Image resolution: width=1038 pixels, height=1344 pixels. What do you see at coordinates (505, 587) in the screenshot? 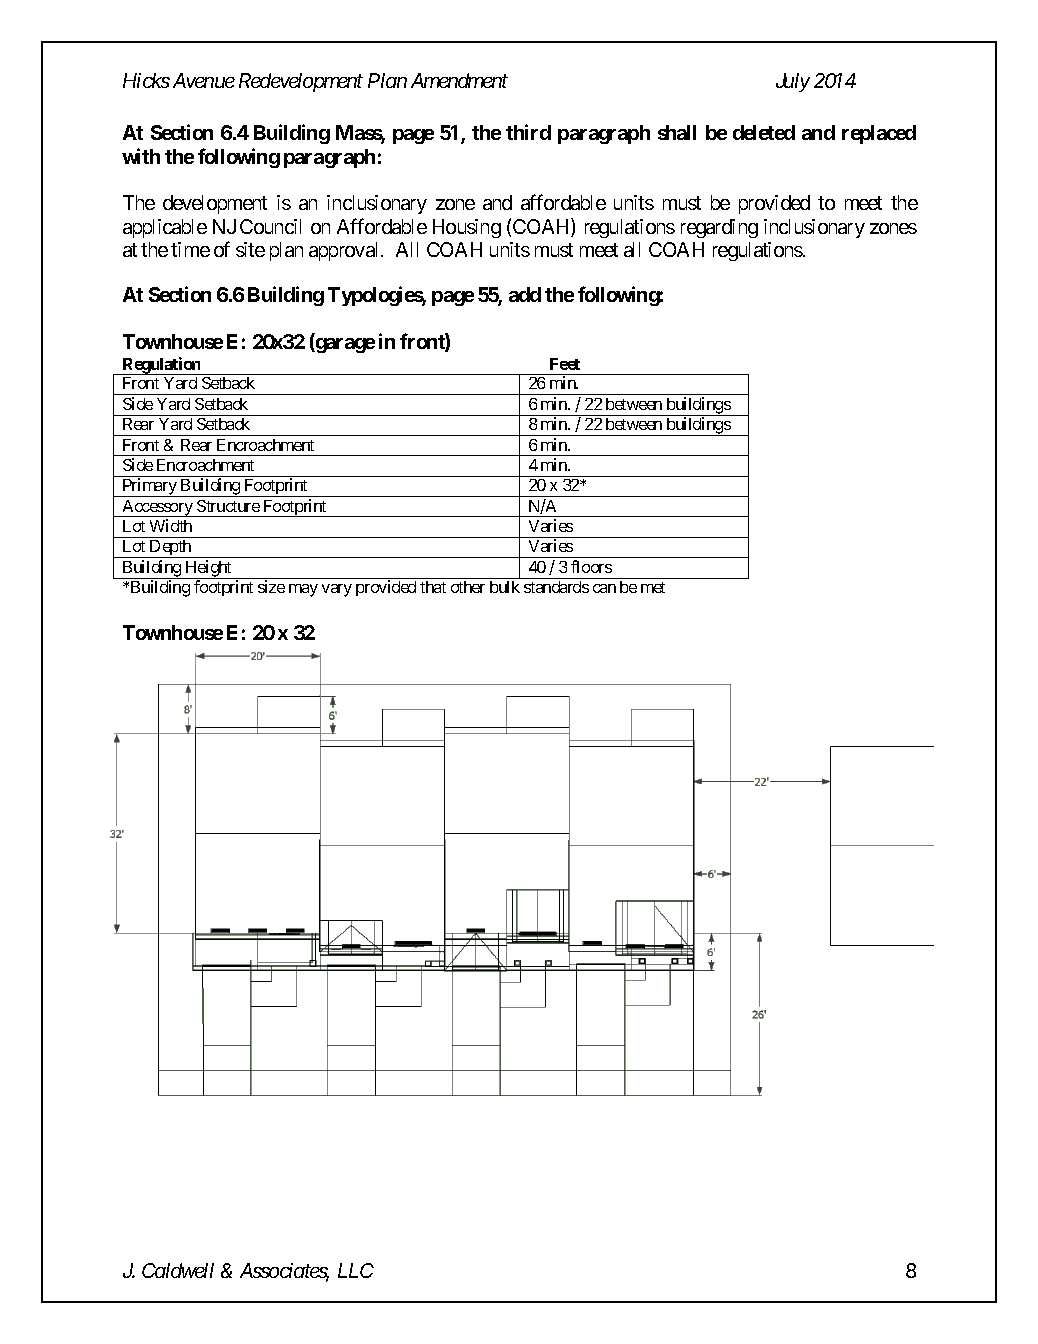
I see `bulk` at bounding box center [505, 587].
